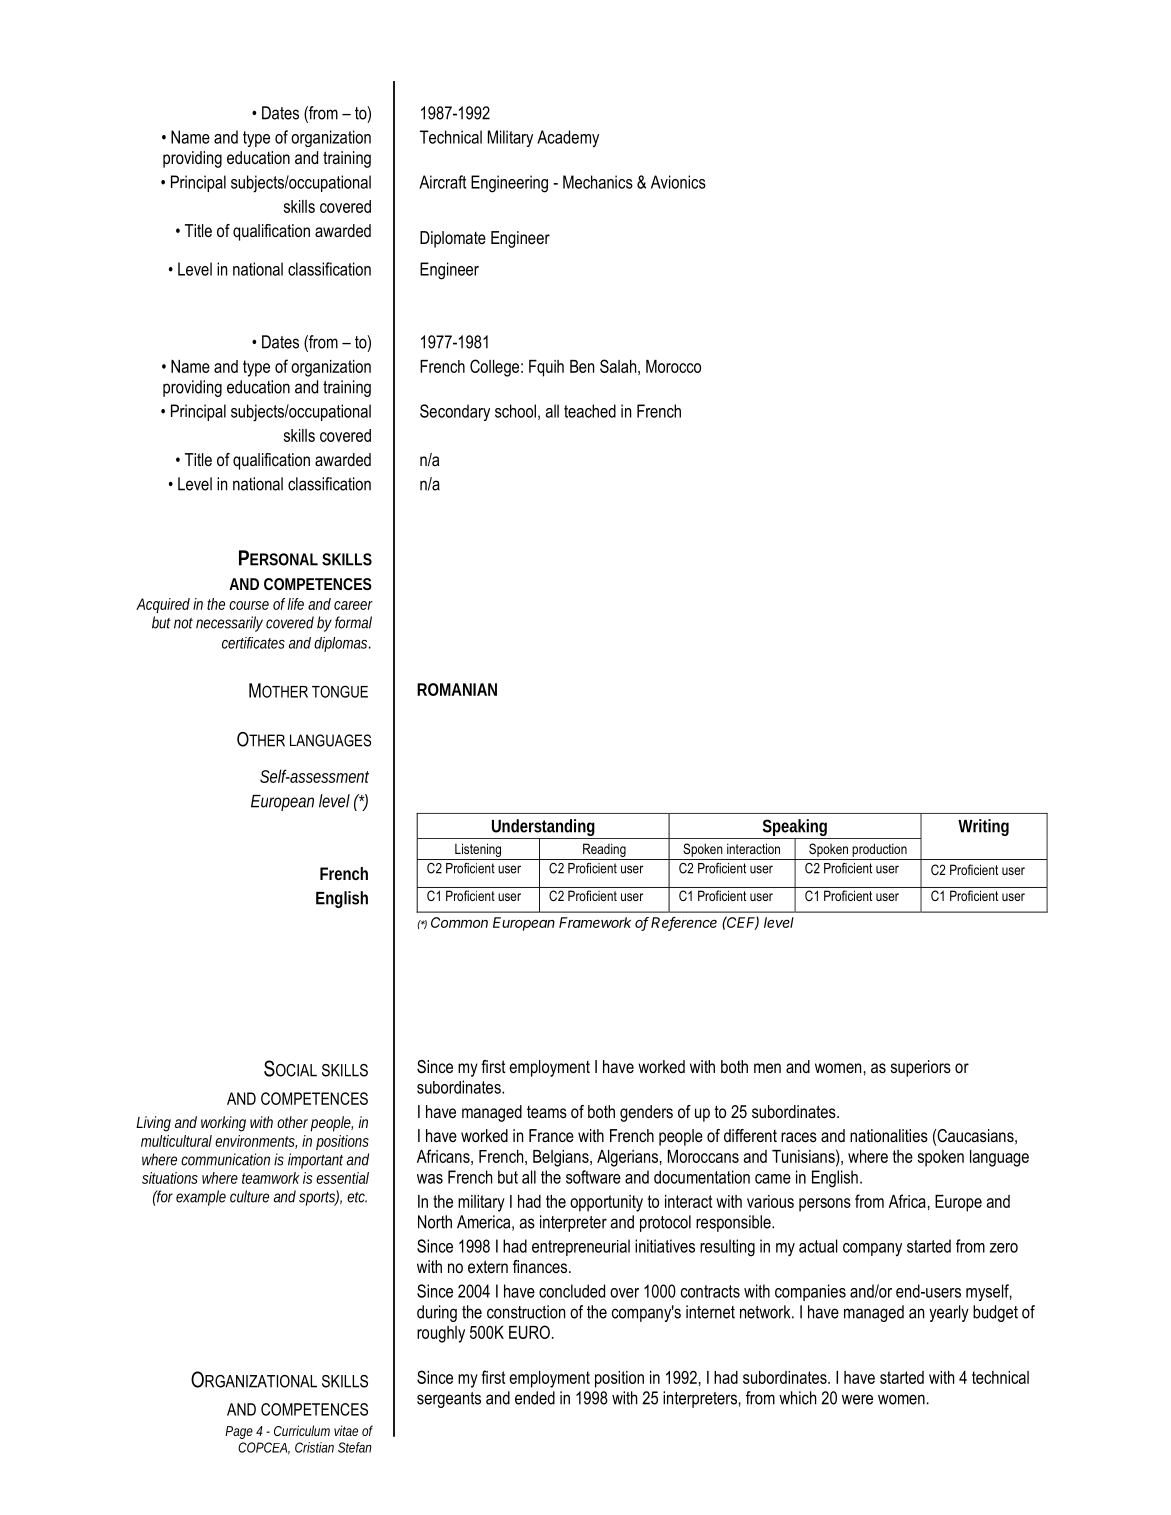 The image size is (1171, 1515). What do you see at coordinates (598, 182) in the screenshot?
I see `Mechanics` at bounding box center [598, 182].
